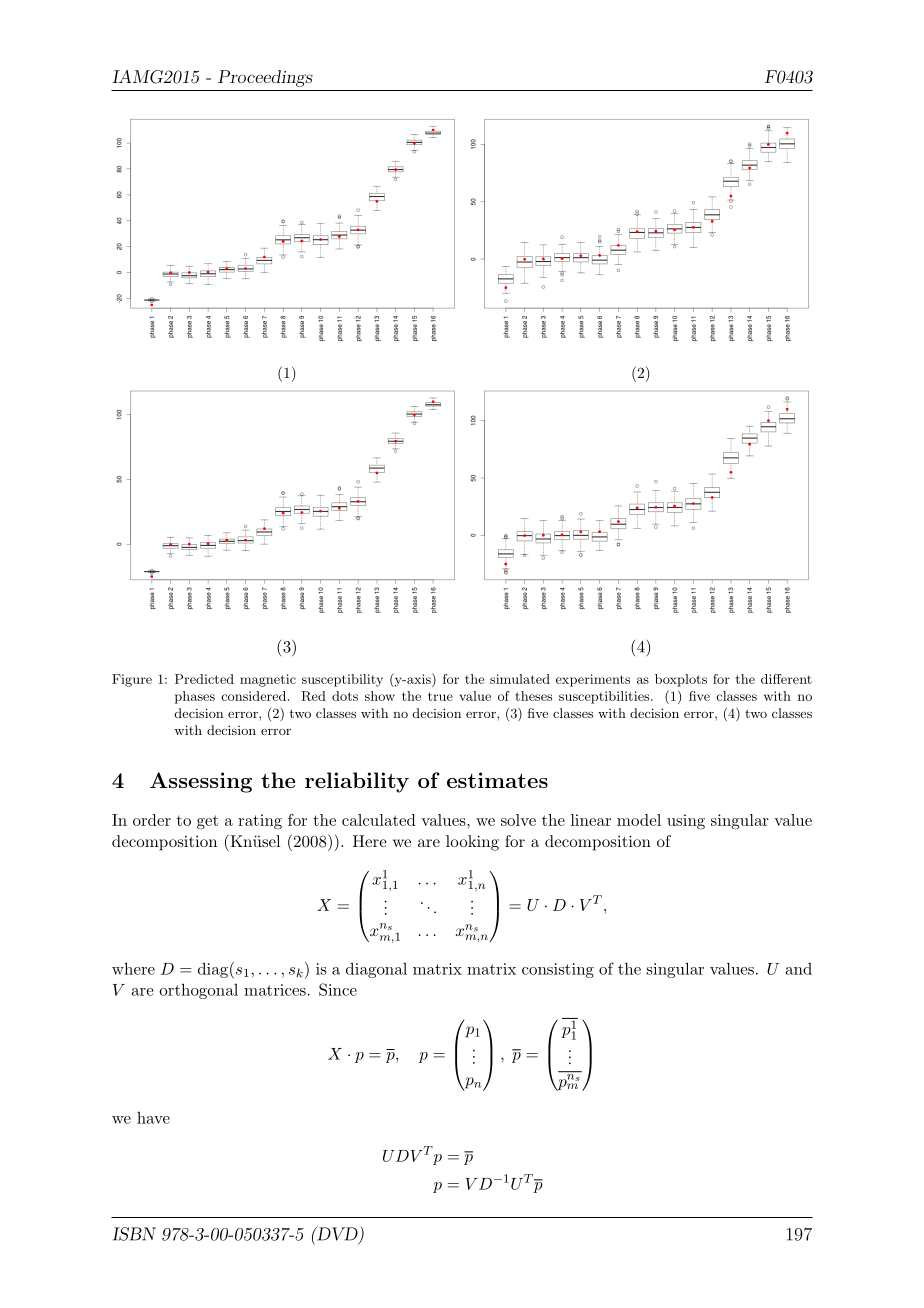 This screenshot has width=924, height=1308. What do you see at coordinates (204, 679) in the screenshot?
I see `Predicted` at bounding box center [204, 679].
